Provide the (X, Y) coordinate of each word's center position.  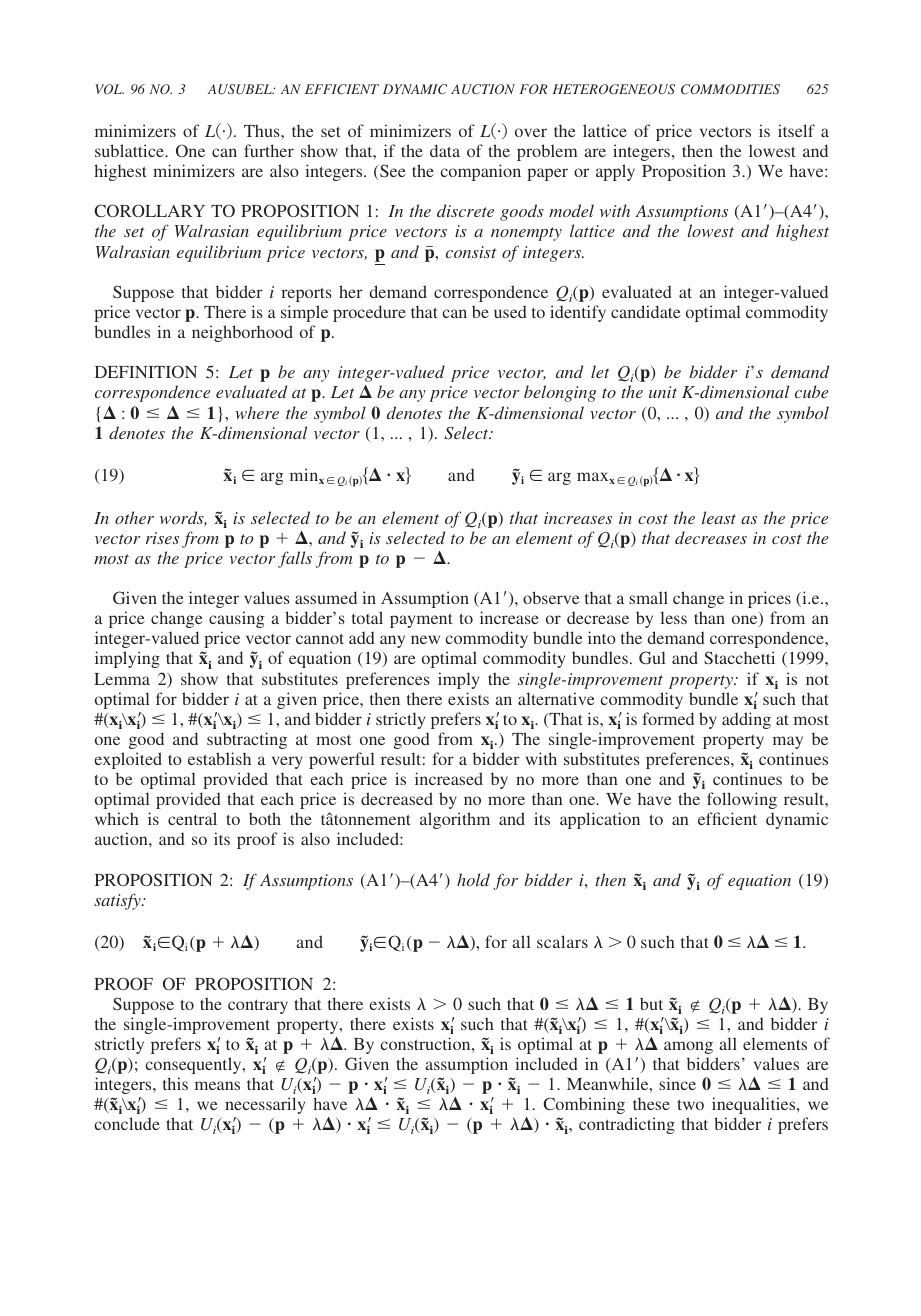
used (510, 312)
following (742, 800)
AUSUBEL (241, 89)
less (673, 617)
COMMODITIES (730, 89)
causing (237, 619)
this (175, 1083)
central (192, 818)
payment (421, 621)
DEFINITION (146, 371)
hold (473, 879)
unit (663, 392)
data (445, 150)
